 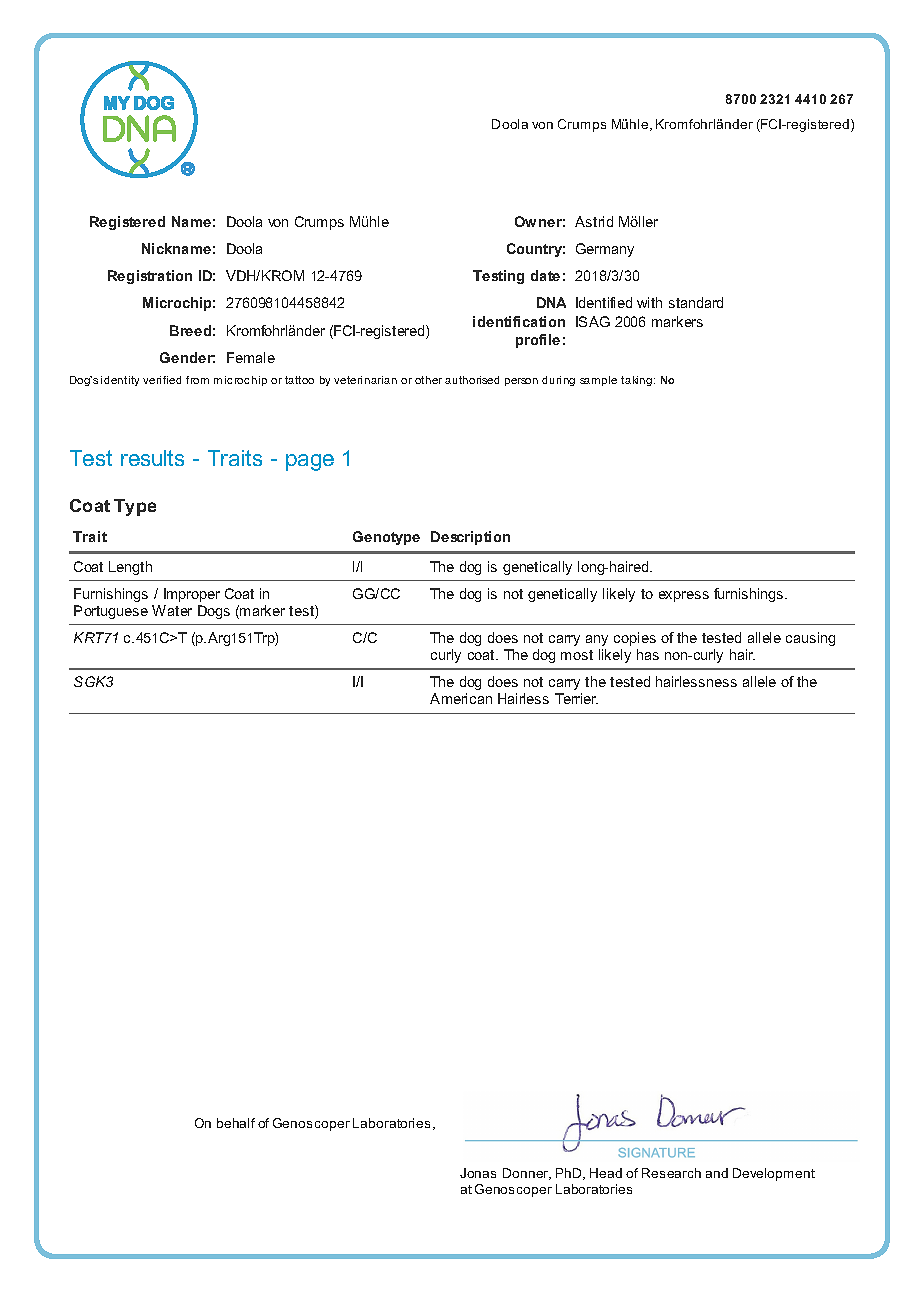 I want to click on standard, so click(x=696, y=302).
